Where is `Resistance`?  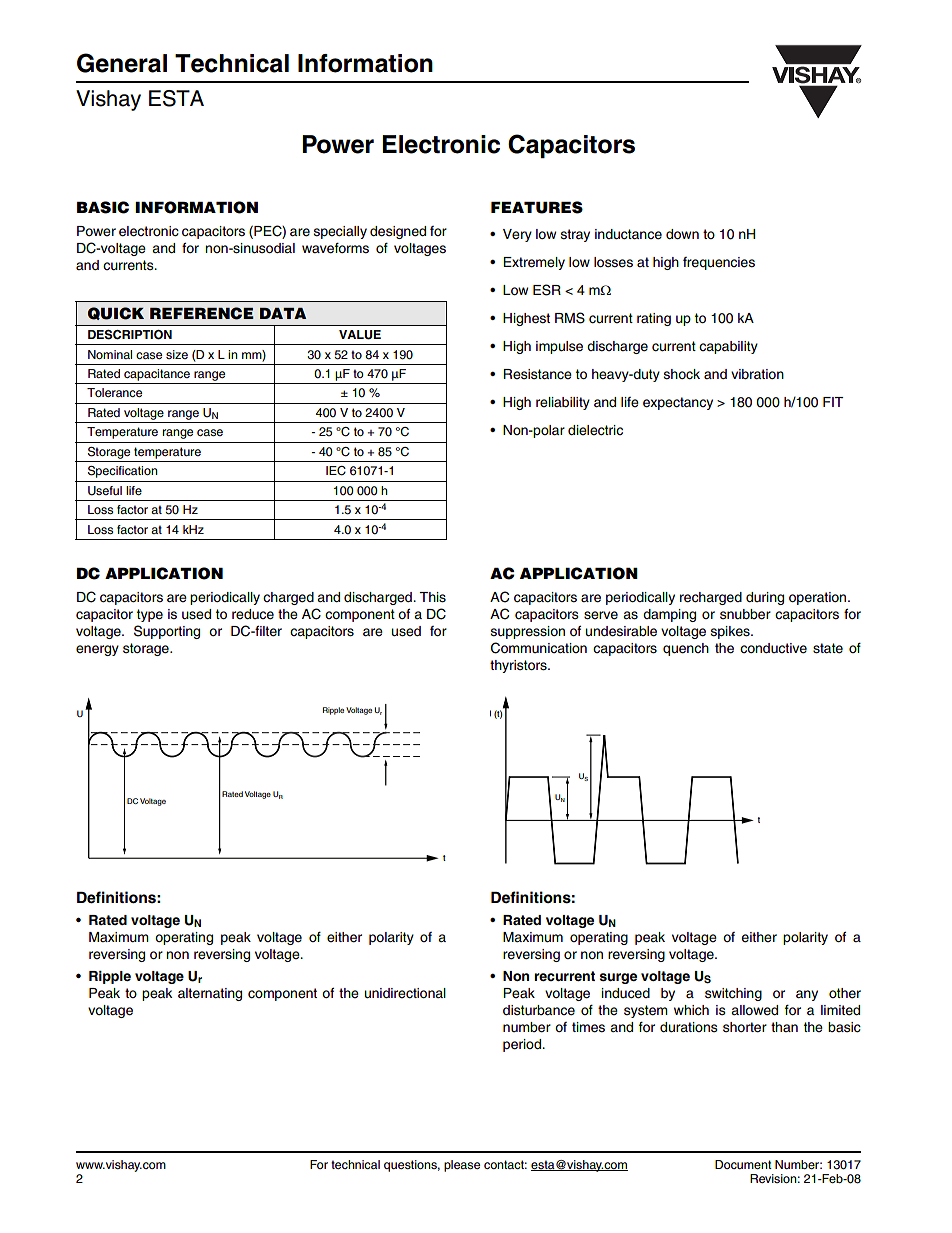 Resistance is located at coordinates (537, 374).
